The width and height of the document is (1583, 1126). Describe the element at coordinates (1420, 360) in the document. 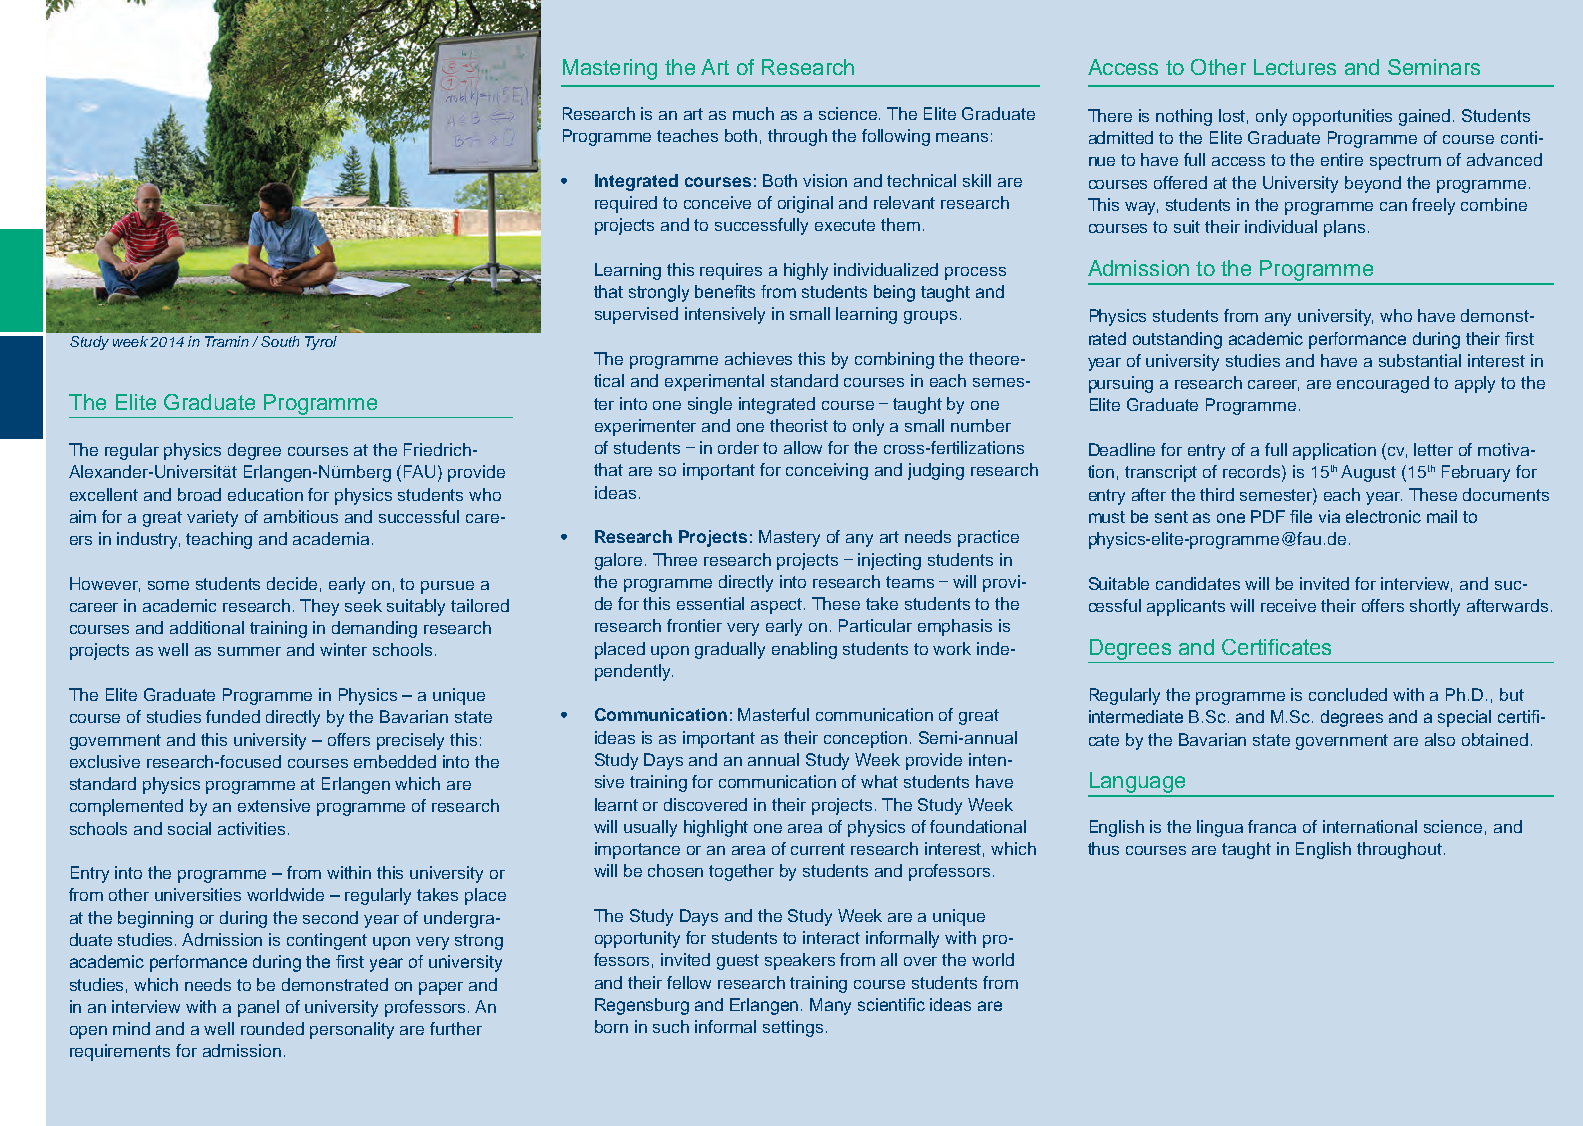

I see `substantial` at that location.
